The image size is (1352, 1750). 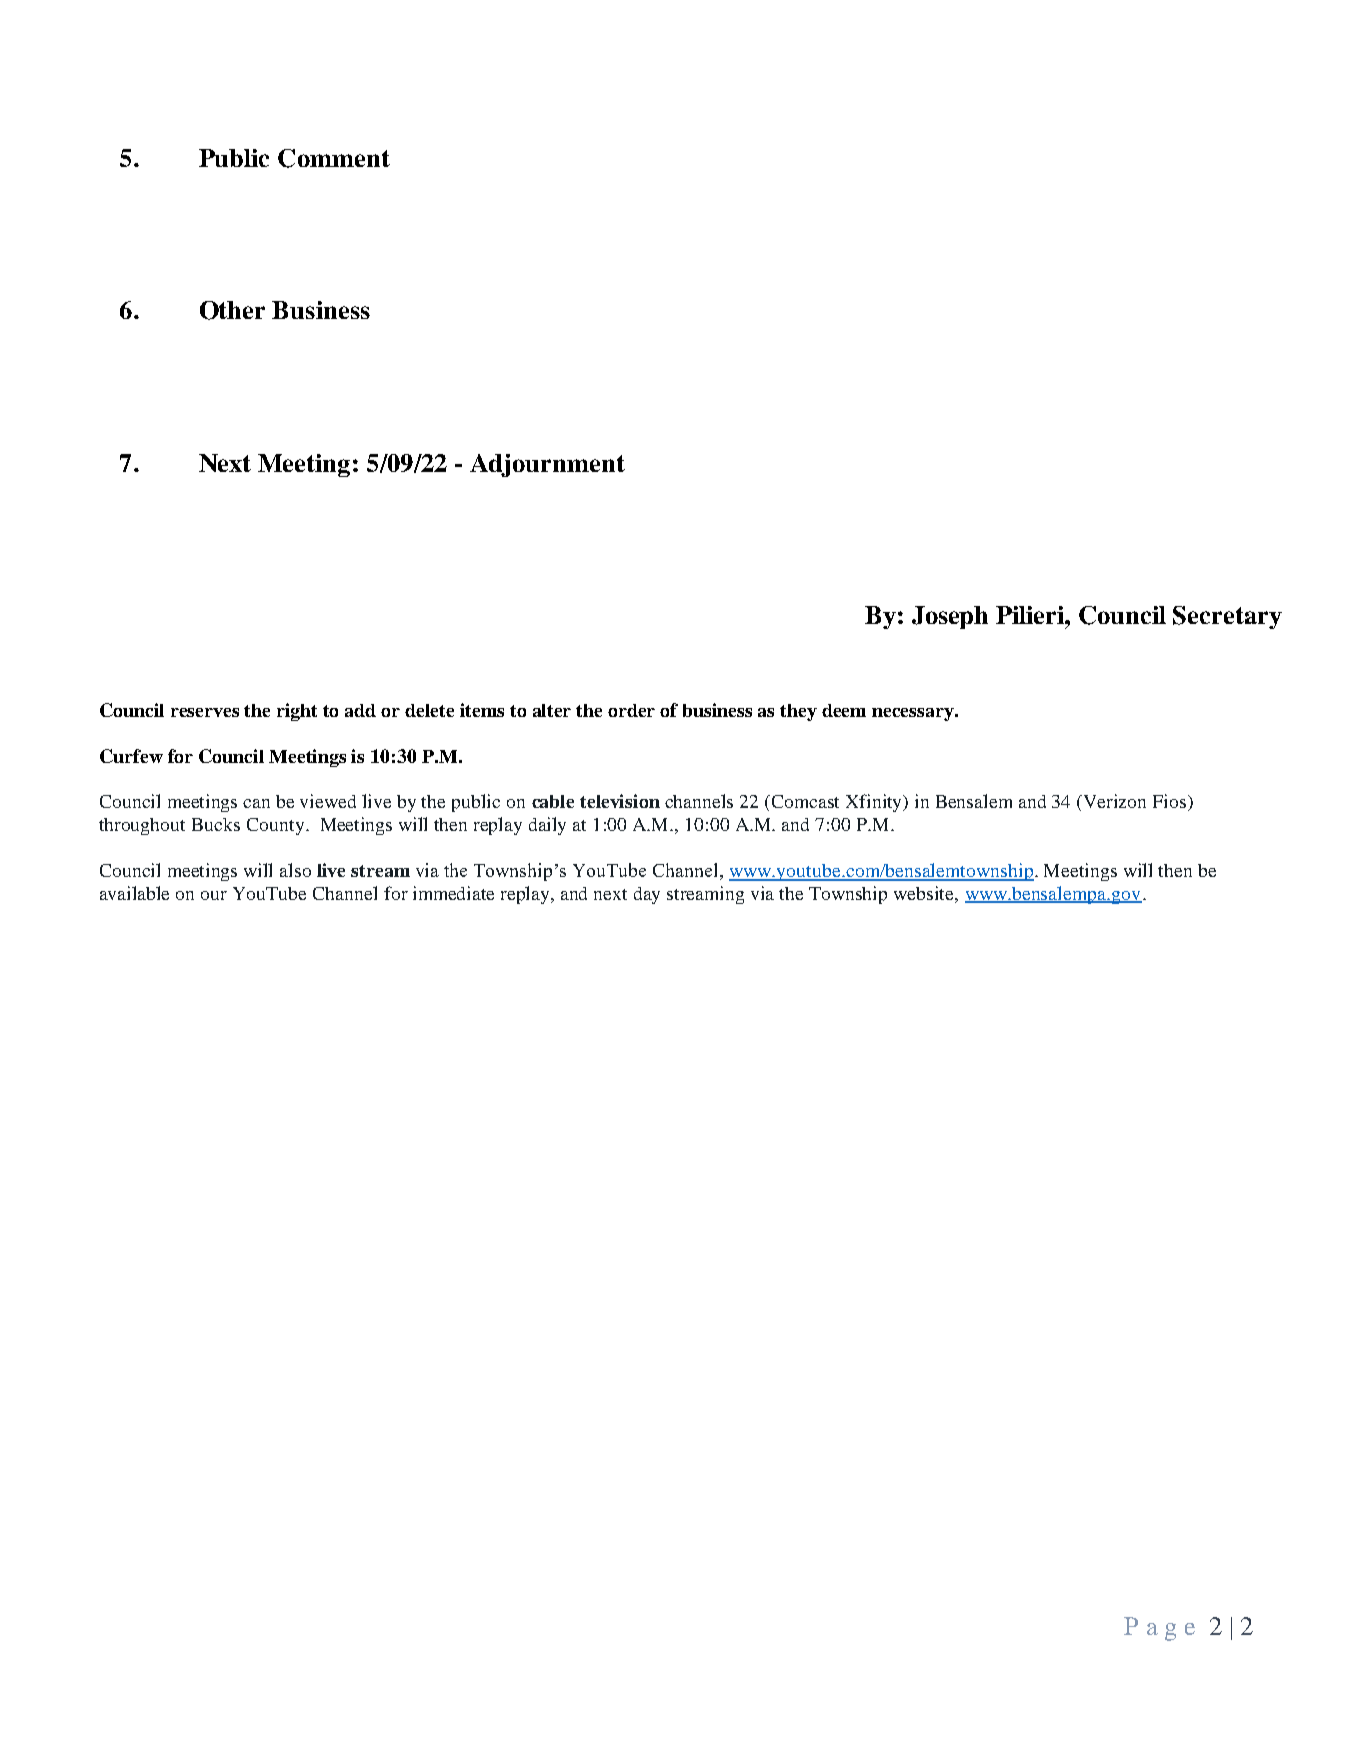 What do you see at coordinates (647, 895) in the screenshot?
I see `day` at bounding box center [647, 895].
